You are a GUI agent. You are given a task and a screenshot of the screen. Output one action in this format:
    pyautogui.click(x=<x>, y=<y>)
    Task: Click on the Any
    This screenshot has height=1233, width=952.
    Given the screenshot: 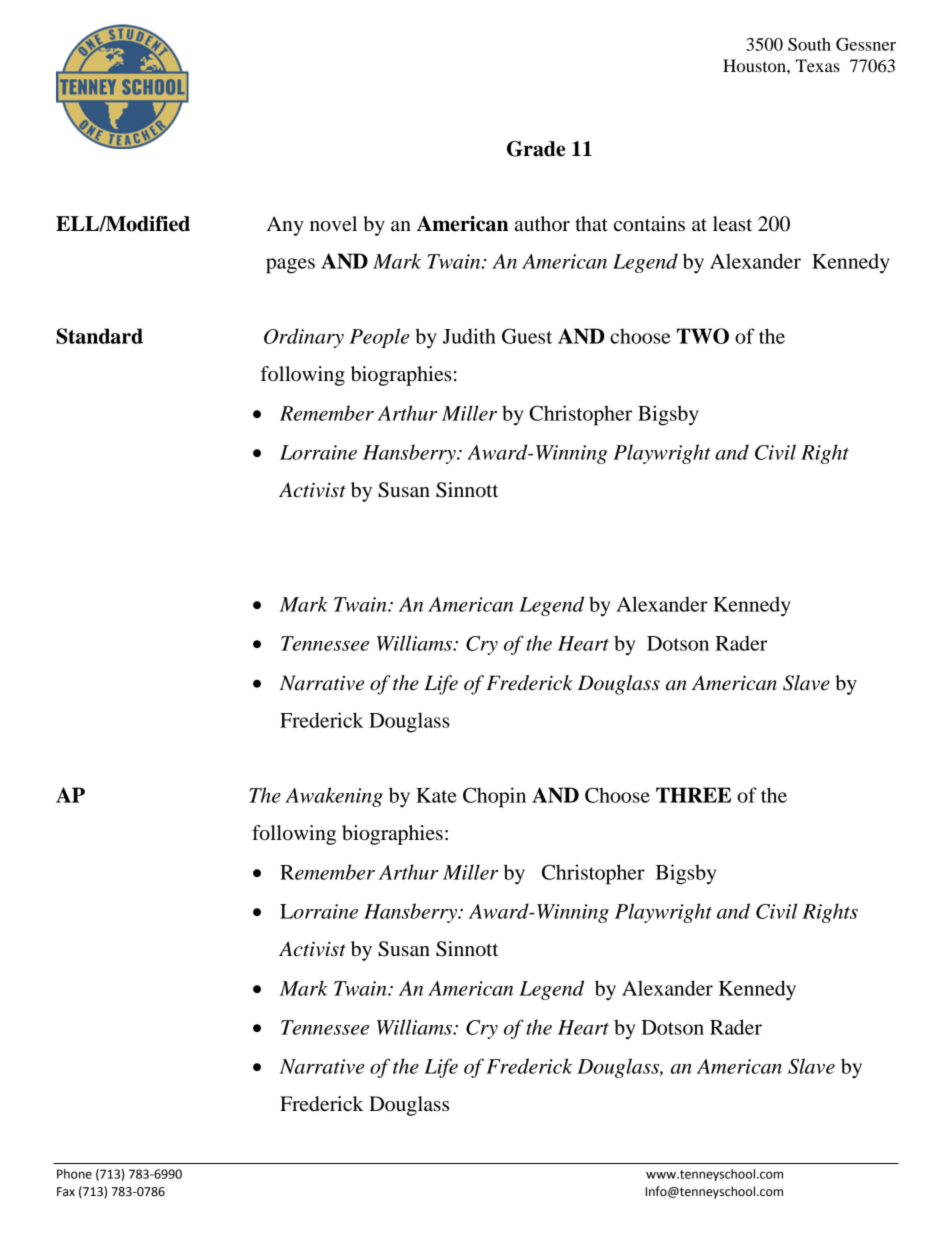 What is the action you would take?
    pyautogui.click(x=285, y=226)
